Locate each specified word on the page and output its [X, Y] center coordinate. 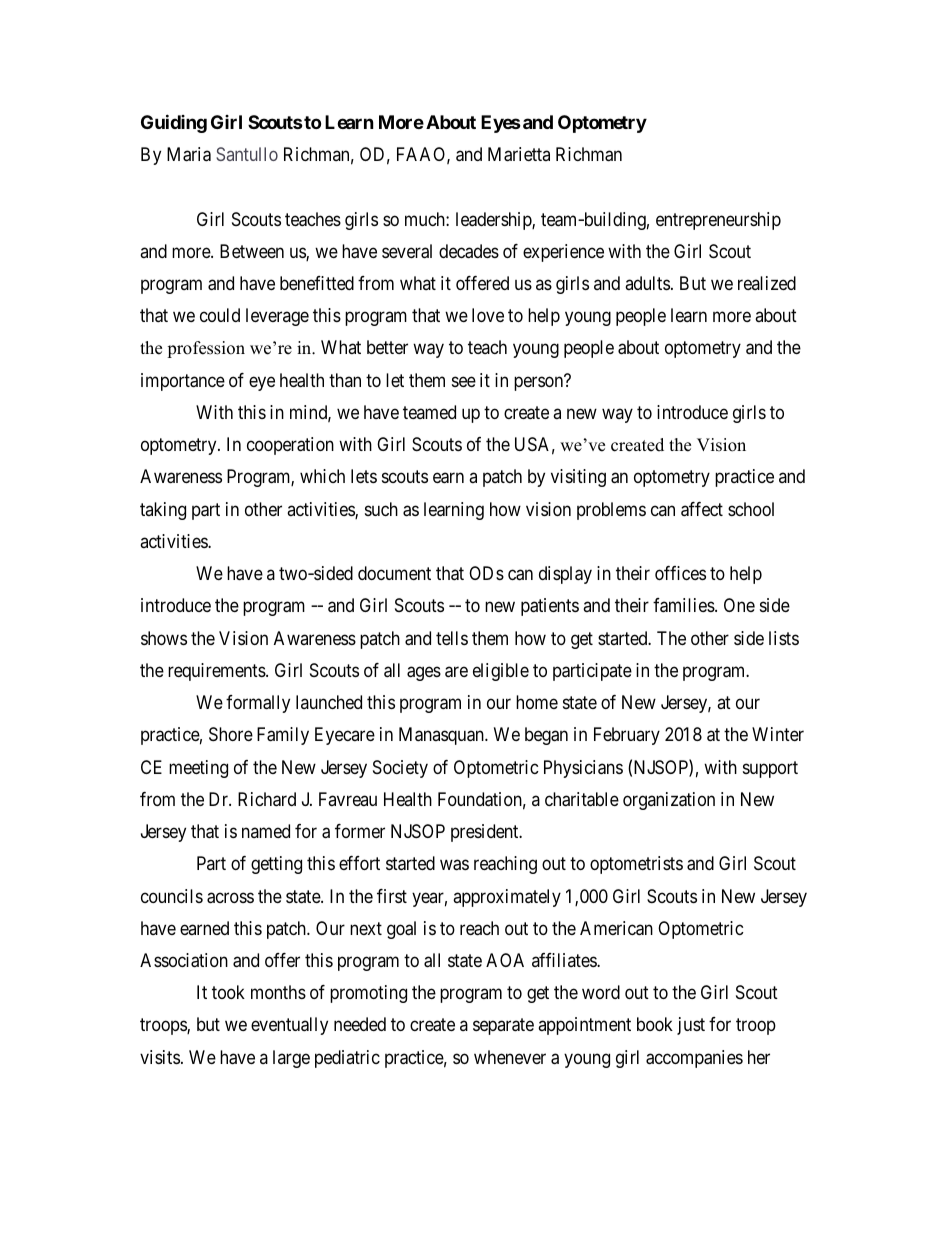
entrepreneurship [718, 221]
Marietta [519, 154]
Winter [778, 734]
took [228, 992]
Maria [189, 154]
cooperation [290, 446]
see [464, 381]
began [546, 736]
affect [702, 509]
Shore [231, 734]
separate [503, 1027]
